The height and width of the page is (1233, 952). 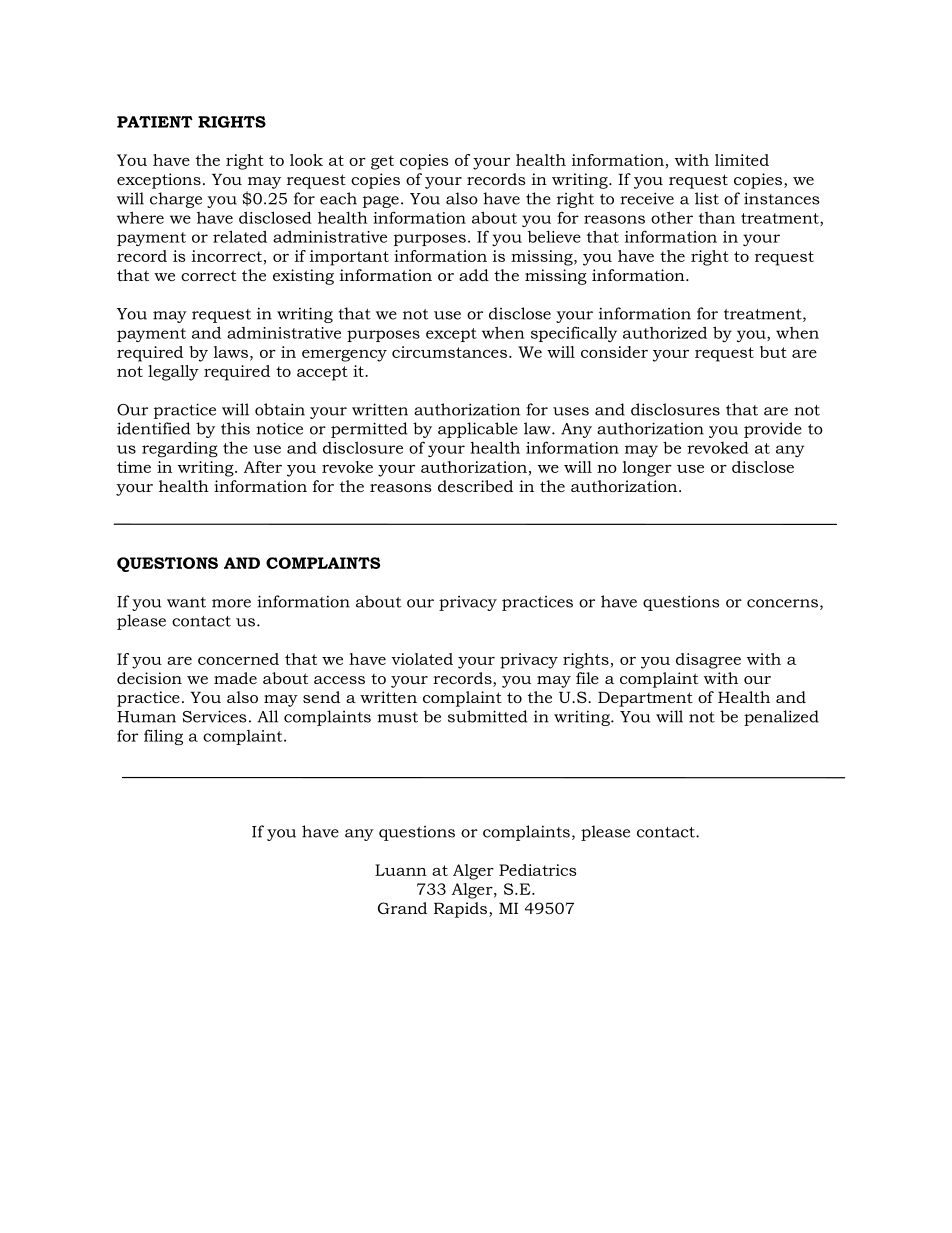 I want to click on this, so click(x=235, y=428).
